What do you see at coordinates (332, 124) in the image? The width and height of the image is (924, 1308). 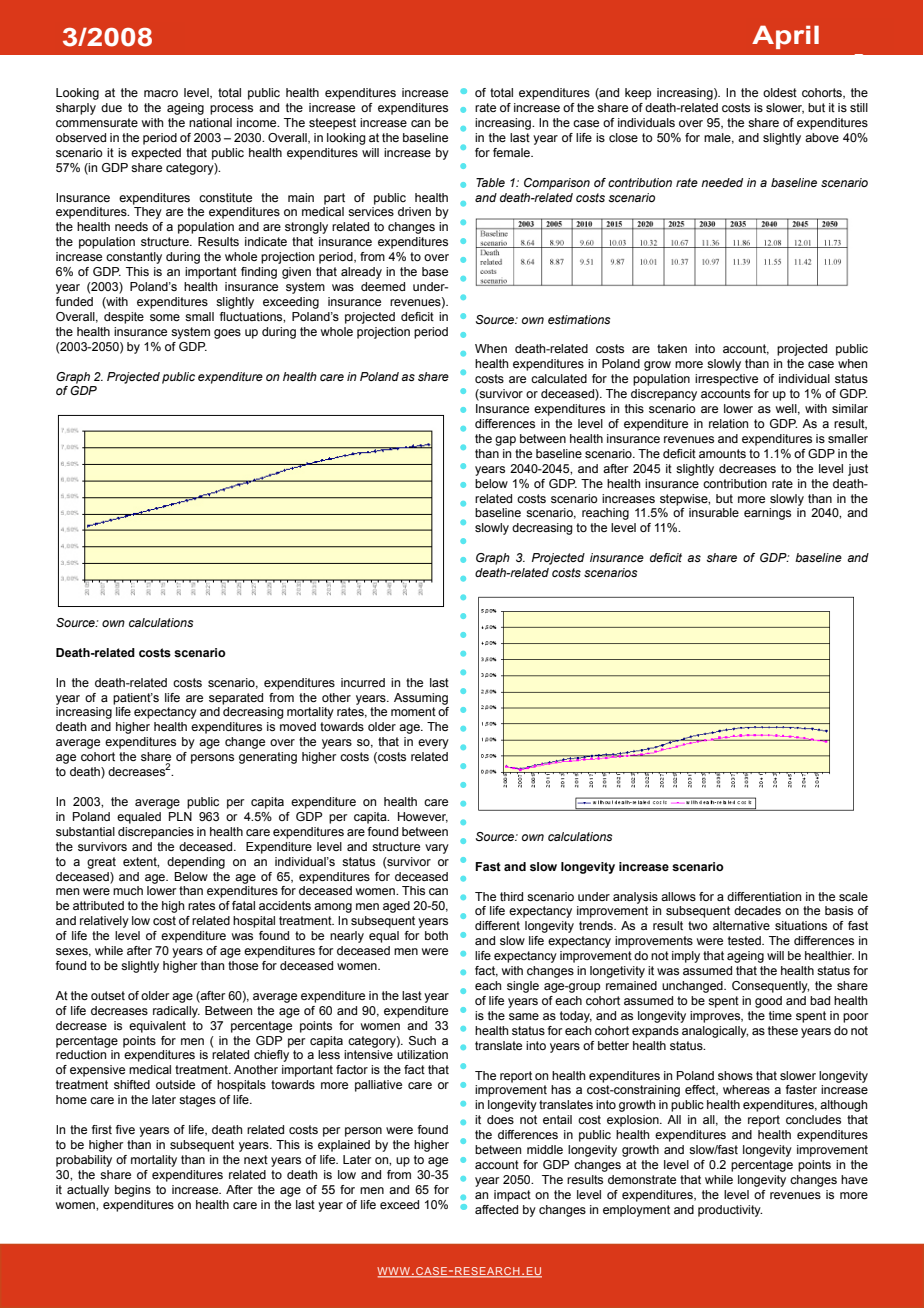 I see `steepest` at bounding box center [332, 124].
